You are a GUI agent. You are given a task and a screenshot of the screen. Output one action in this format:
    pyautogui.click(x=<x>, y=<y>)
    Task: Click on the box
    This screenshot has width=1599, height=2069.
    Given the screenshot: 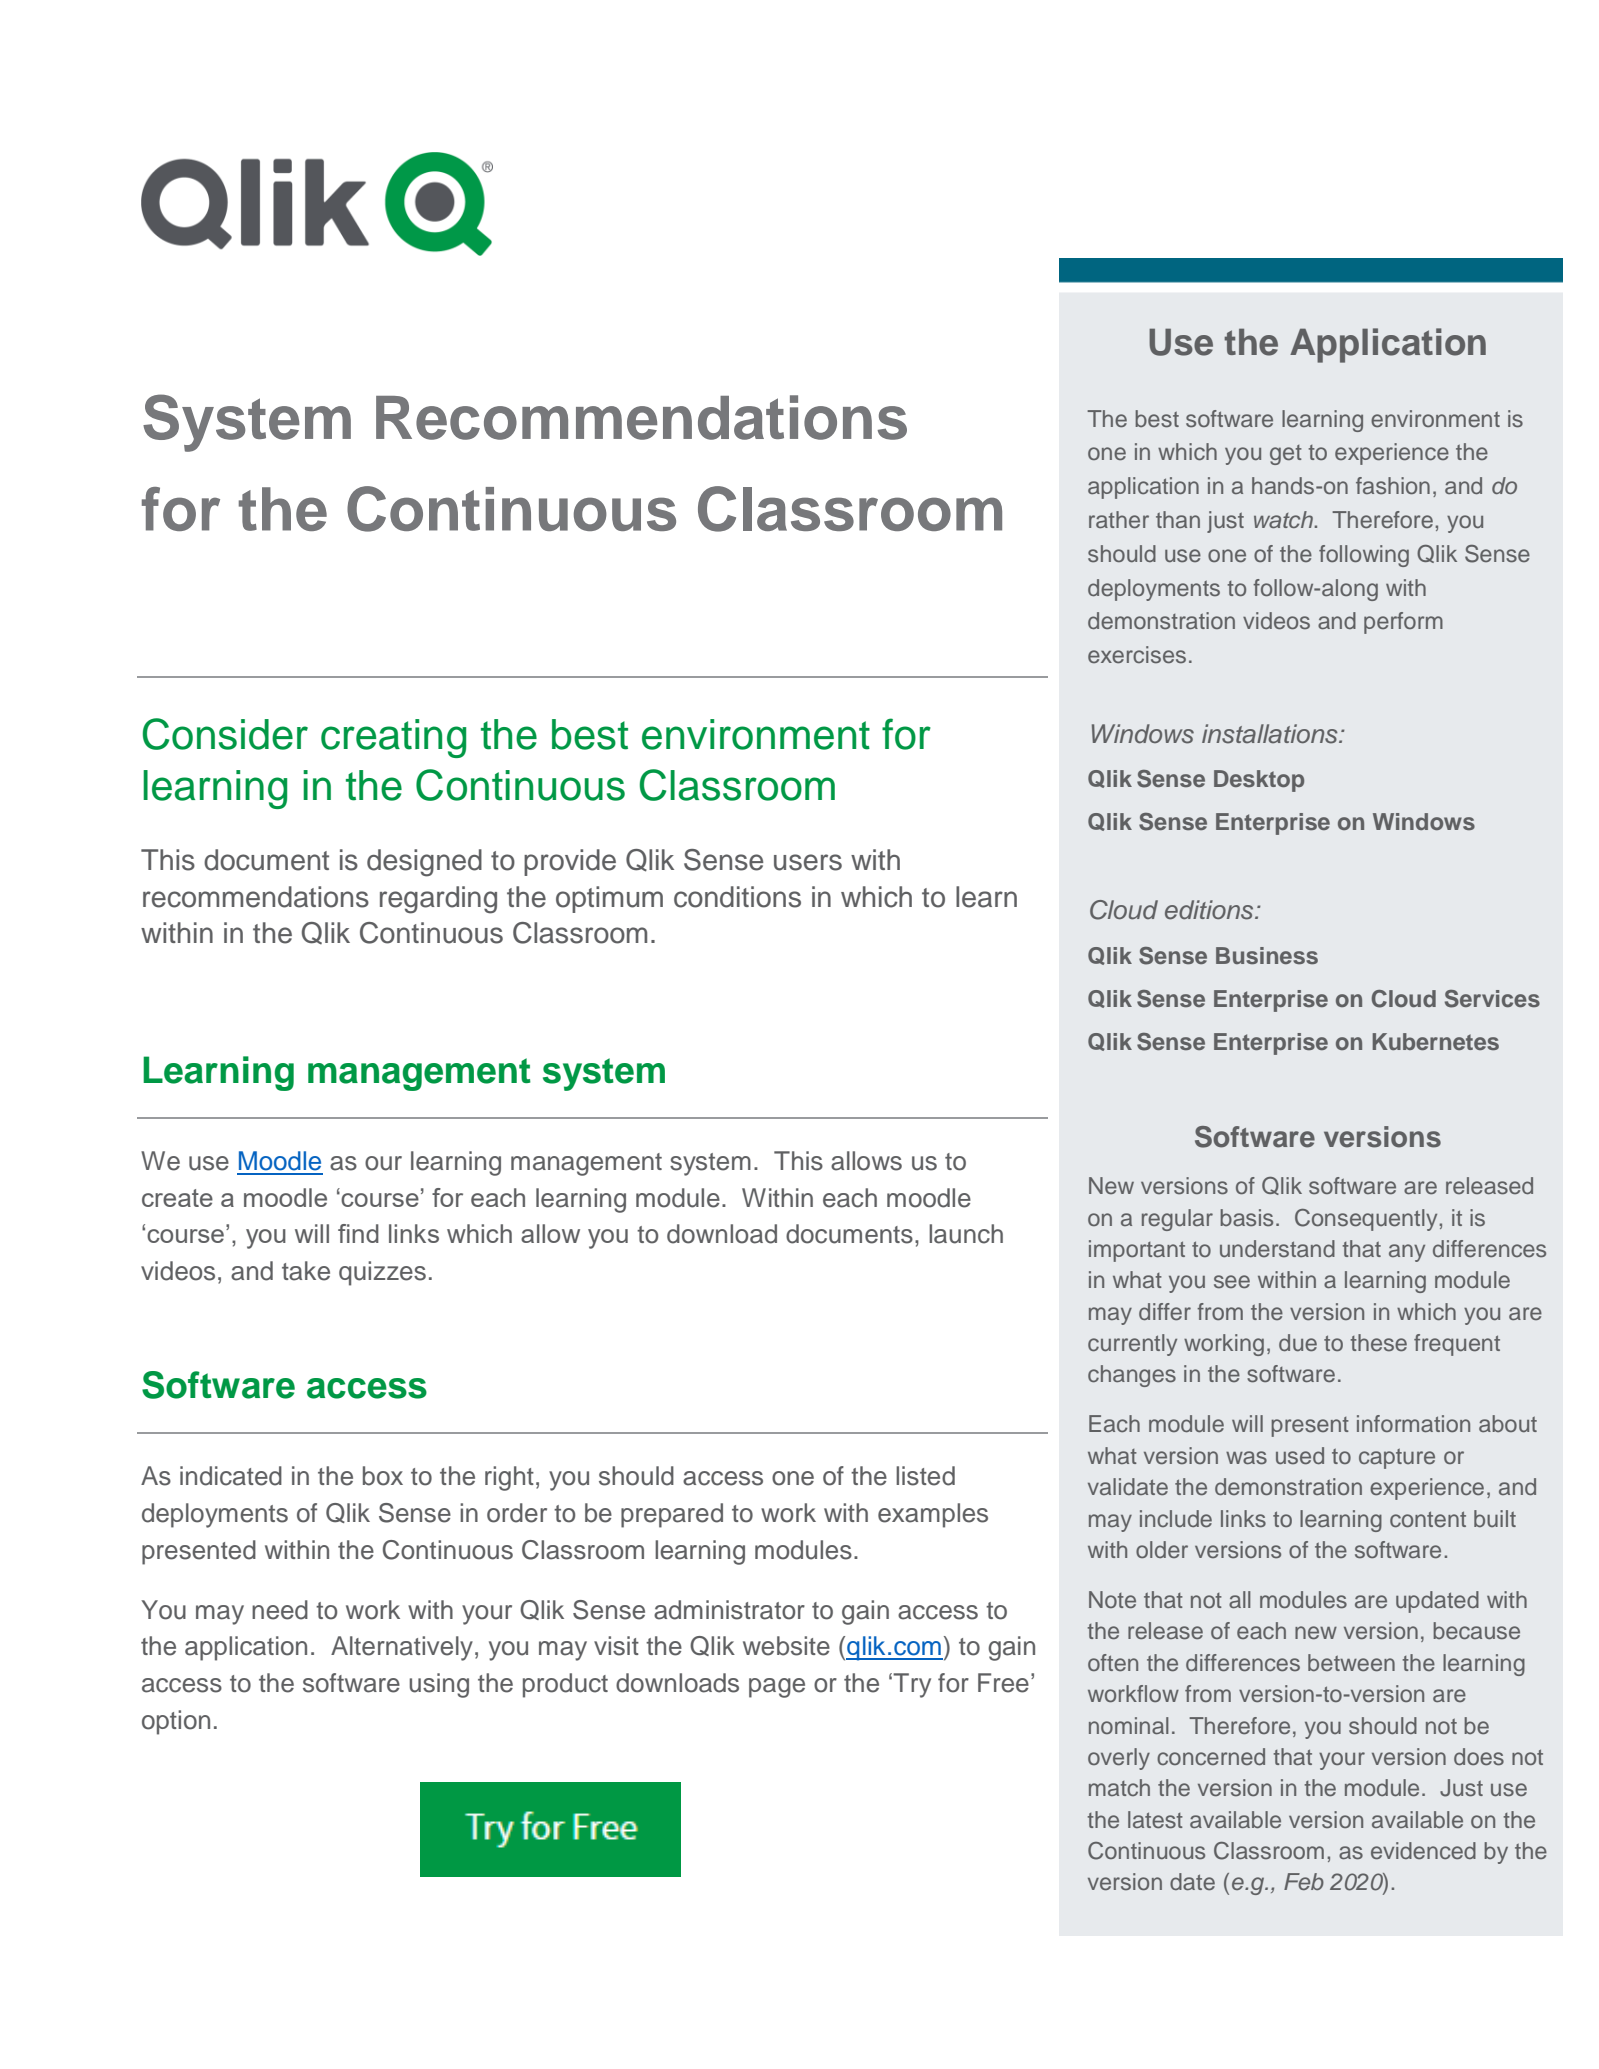 What is the action you would take?
    pyautogui.click(x=383, y=1476)
